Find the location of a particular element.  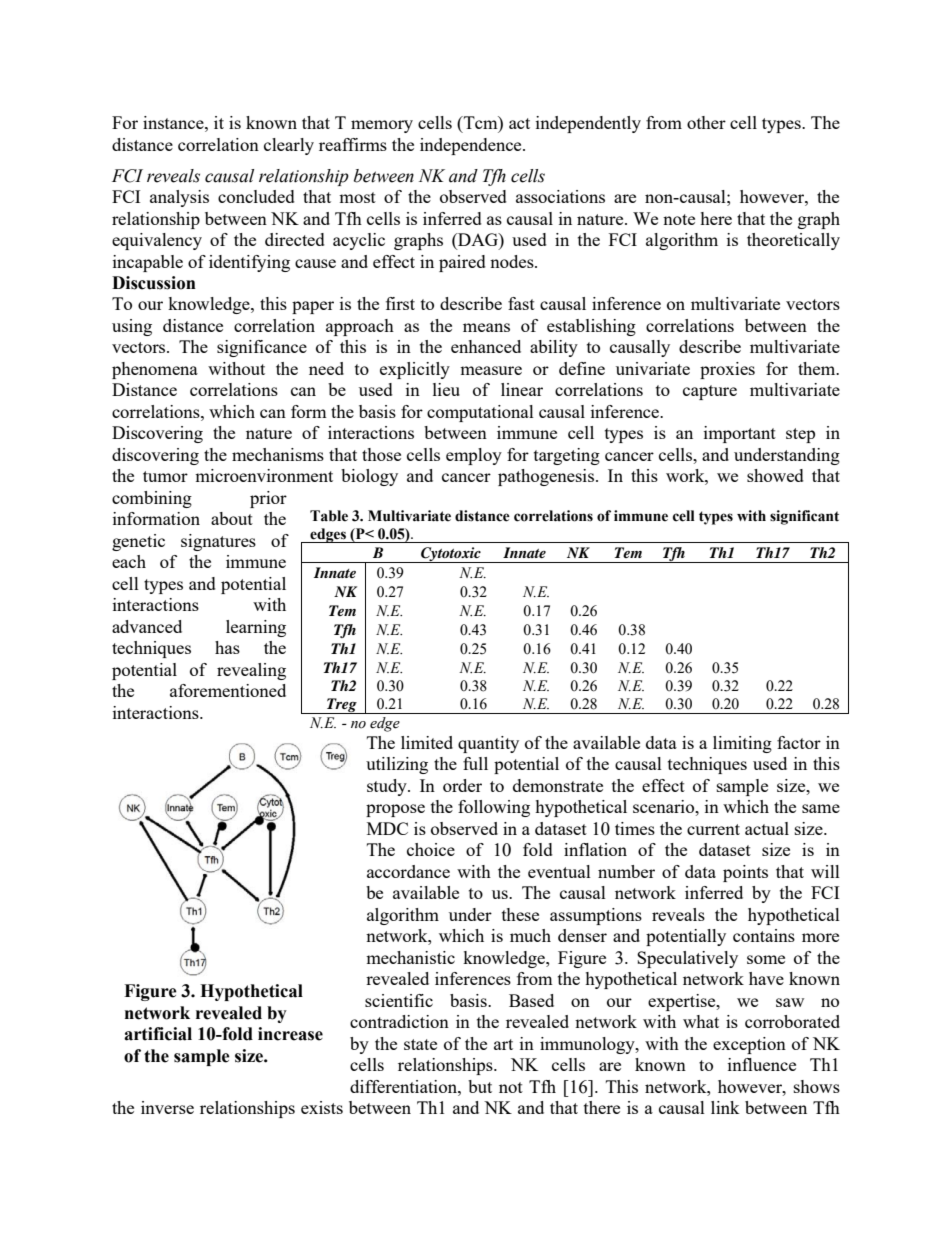

but is located at coordinates (480, 1086).
